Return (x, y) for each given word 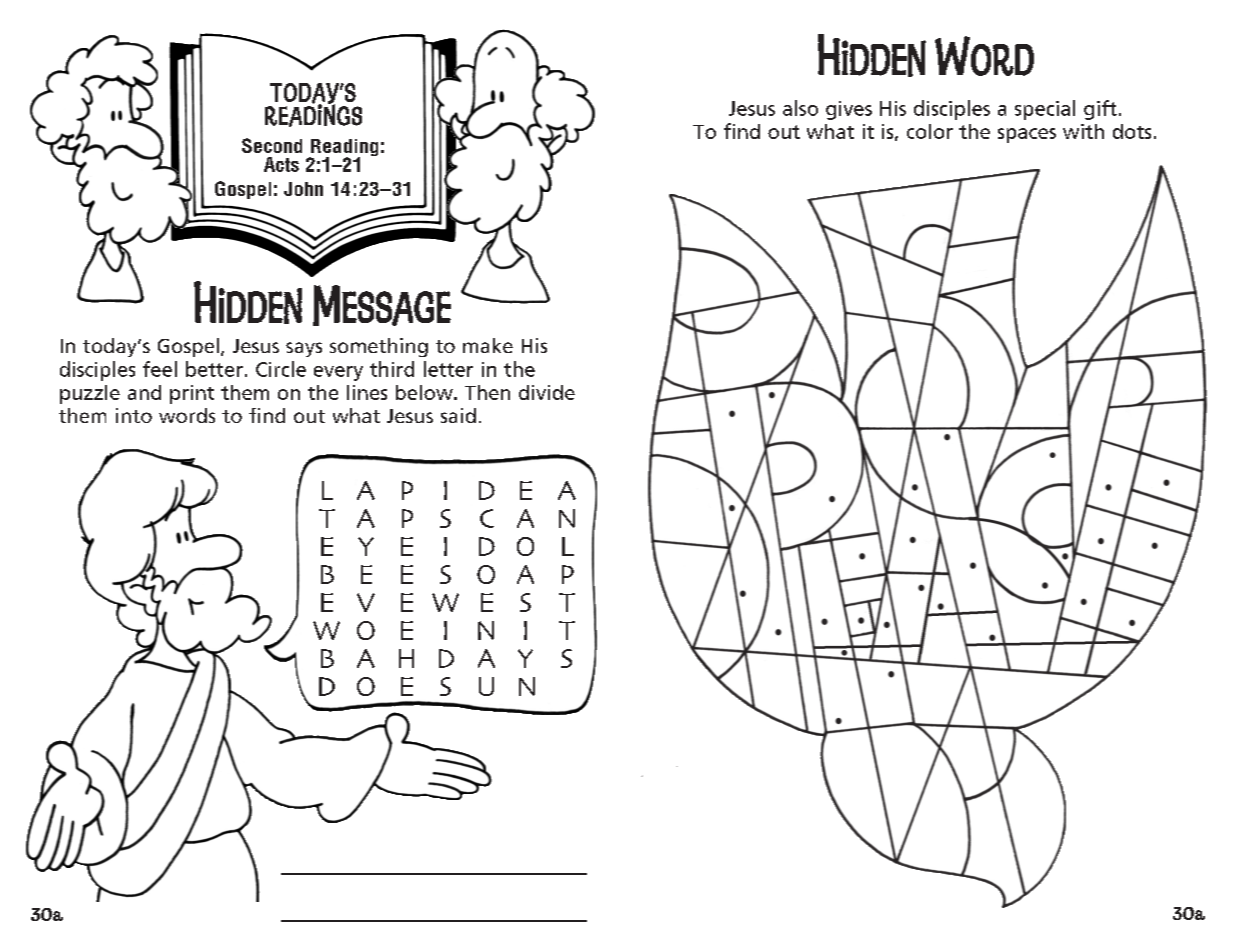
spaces (1027, 135)
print (192, 394)
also (800, 108)
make (488, 345)
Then (487, 392)
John (303, 189)
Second (272, 145)
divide (547, 392)
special (1045, 110)
